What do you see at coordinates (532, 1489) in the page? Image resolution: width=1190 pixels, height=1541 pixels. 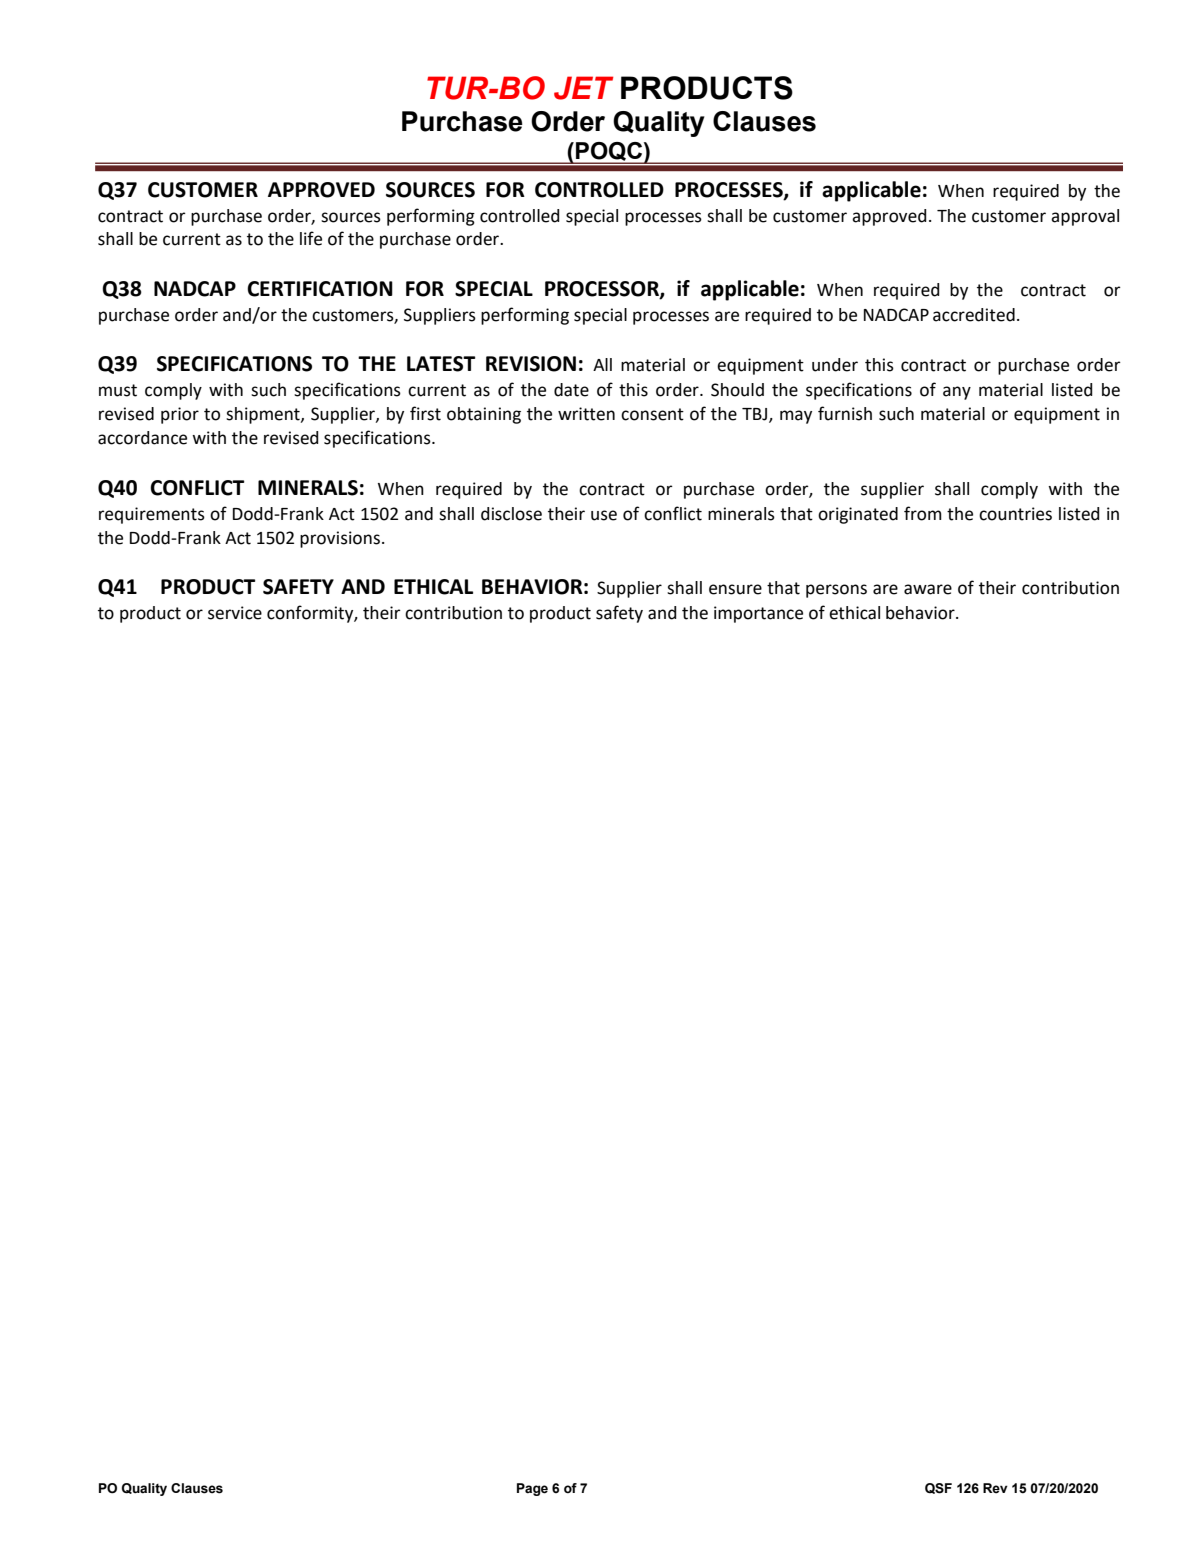 I see `Page` at bounding box center [532, 1489].
